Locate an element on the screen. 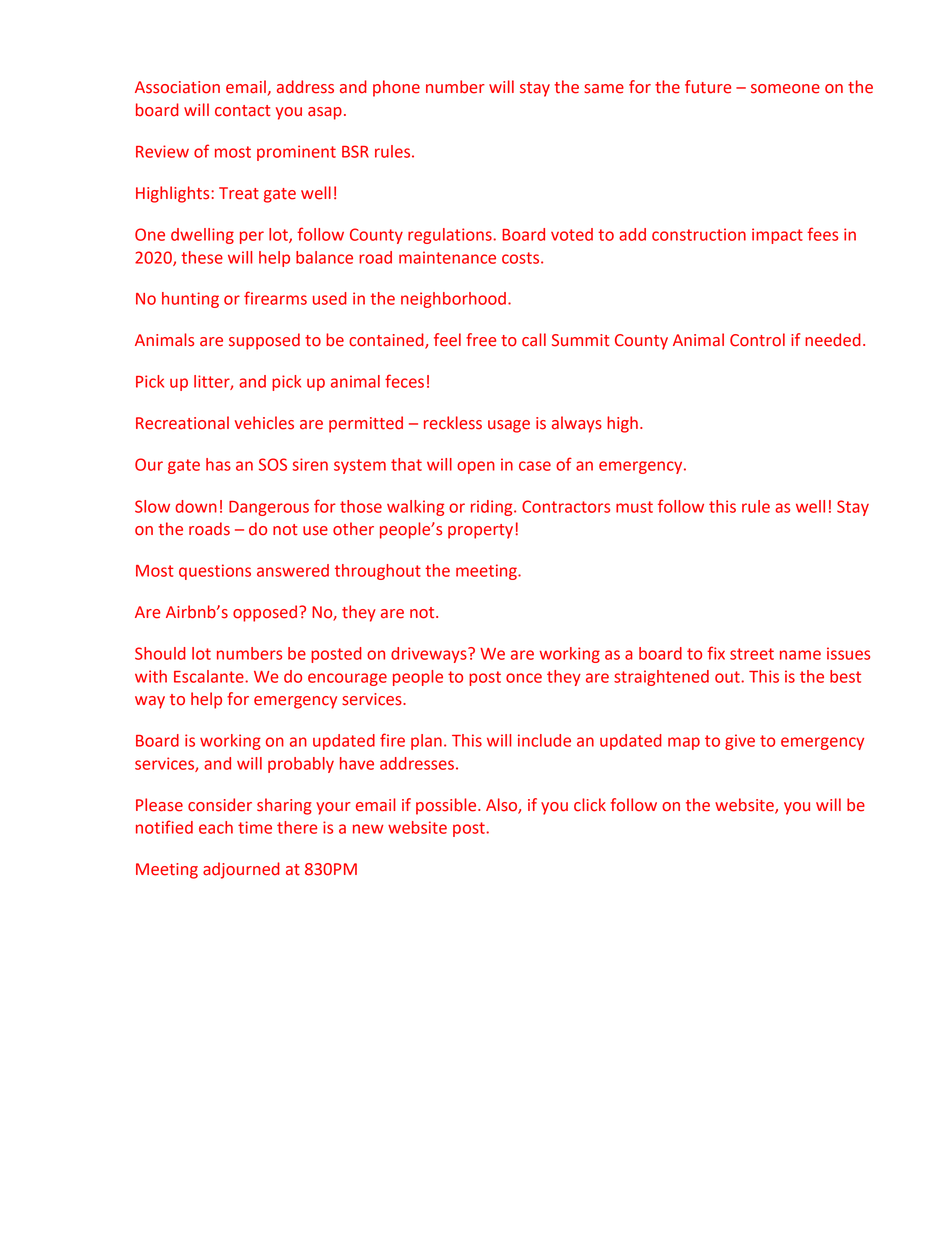  must is located at coordinates (634, 507).
